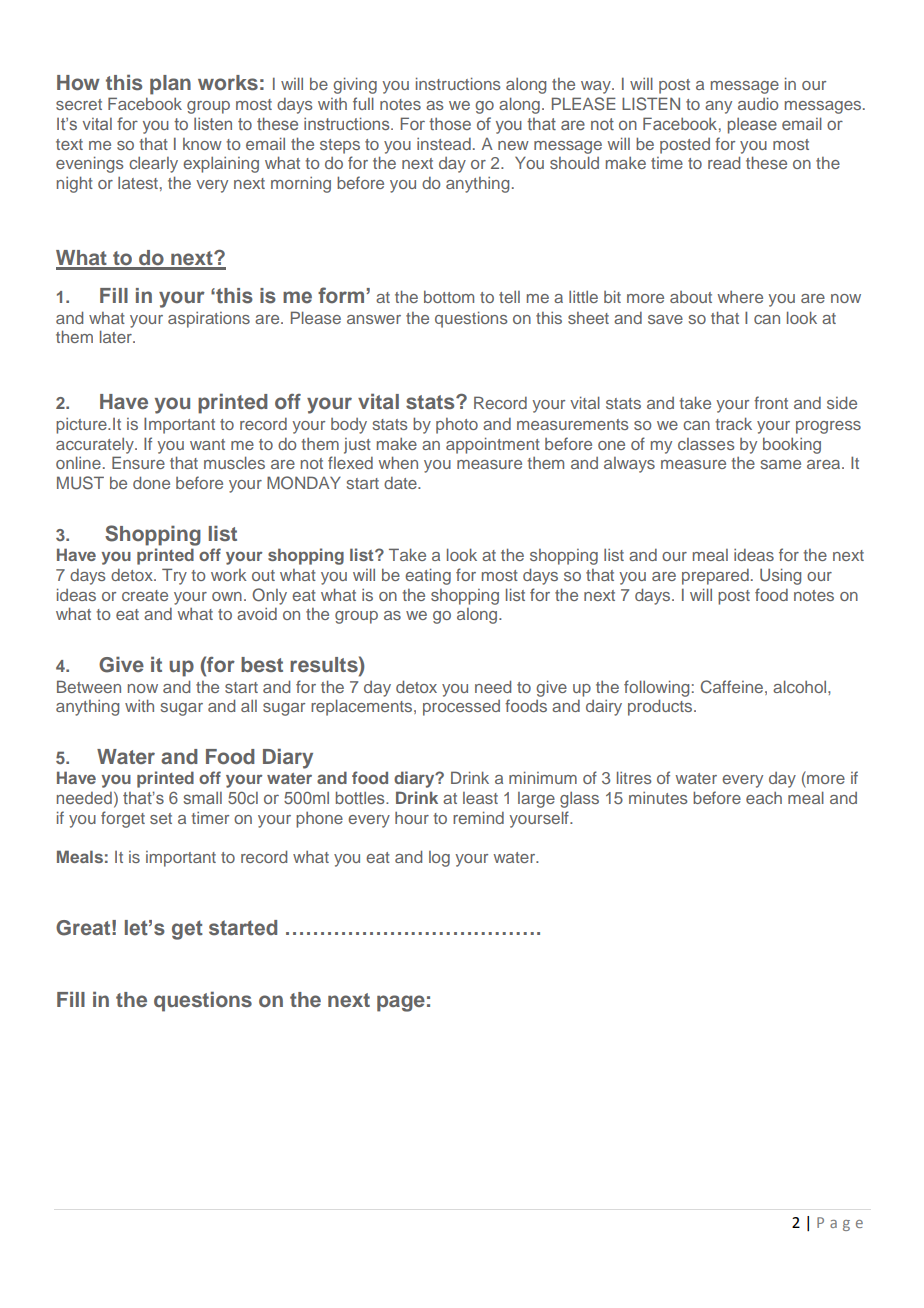  What do you see at coordinates (801, 686) in the page?
I see `alcohol` at bounding box center [801, 686].
